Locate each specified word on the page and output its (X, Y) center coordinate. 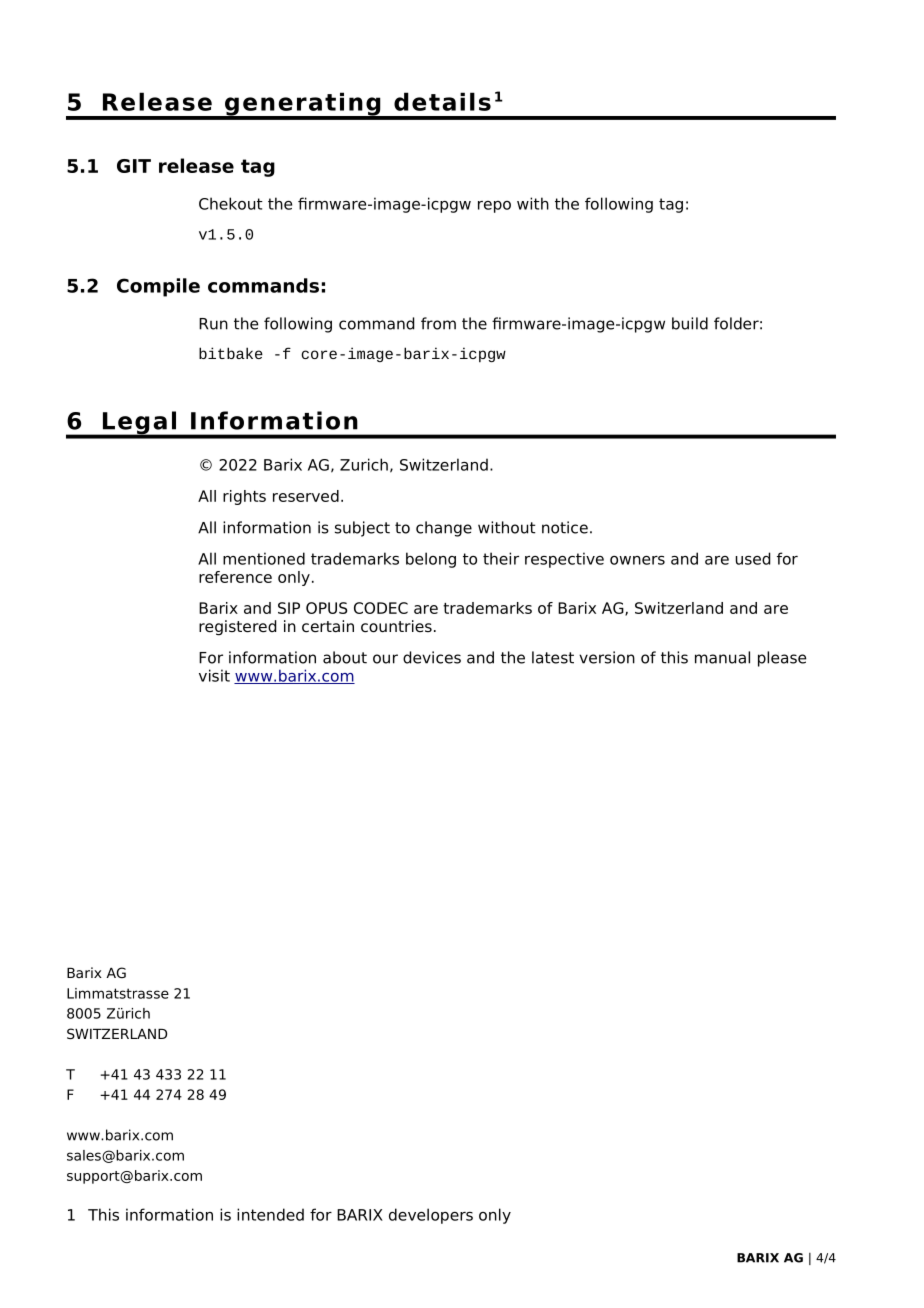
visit (214, 675)
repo (494, 207)
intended (270, 1214)
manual (722, 657)
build (690, 323)
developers (431, 1216)
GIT (134, 166)
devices (432, 657)
